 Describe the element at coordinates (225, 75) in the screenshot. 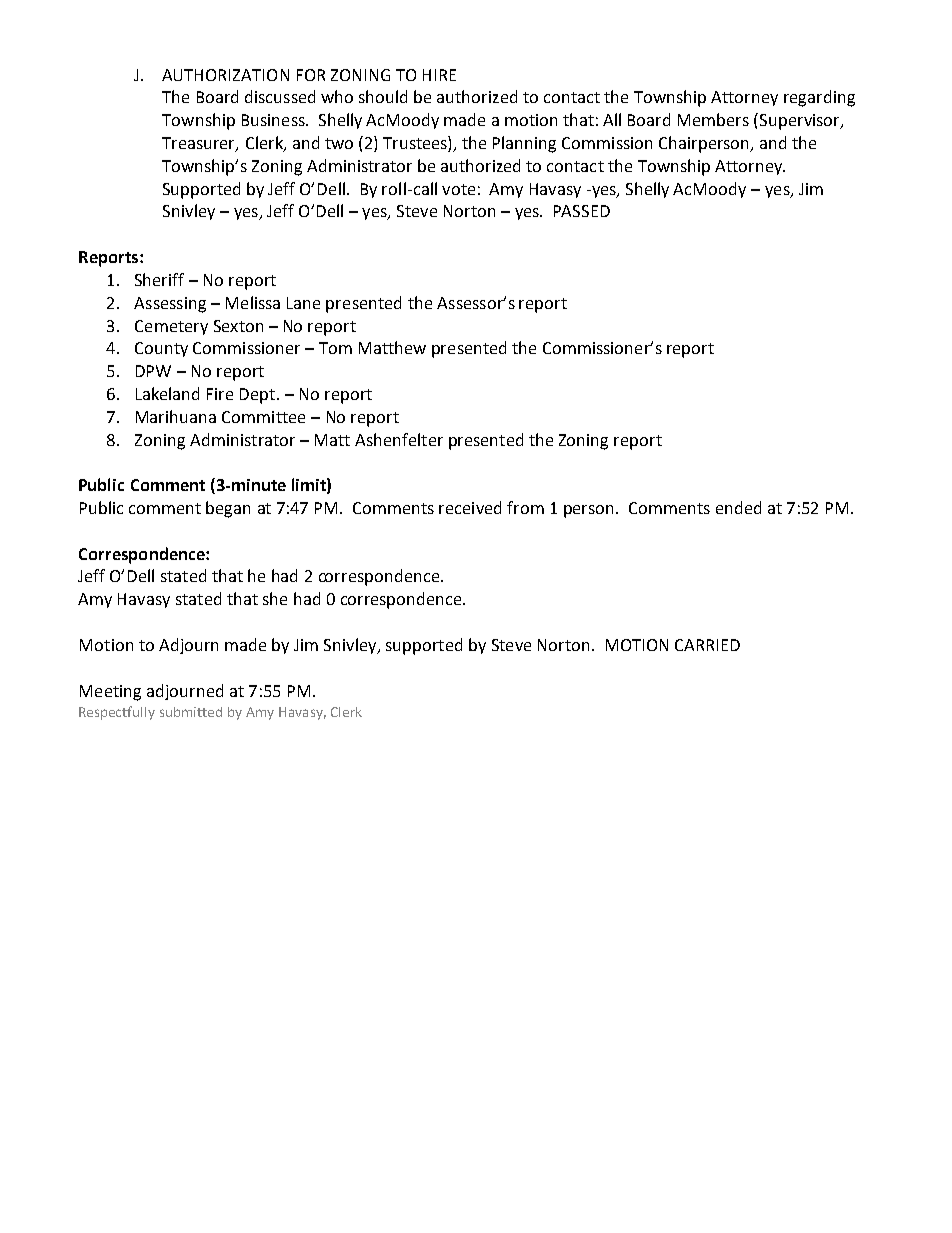

I see `AUTHORIZATION` at that location.
